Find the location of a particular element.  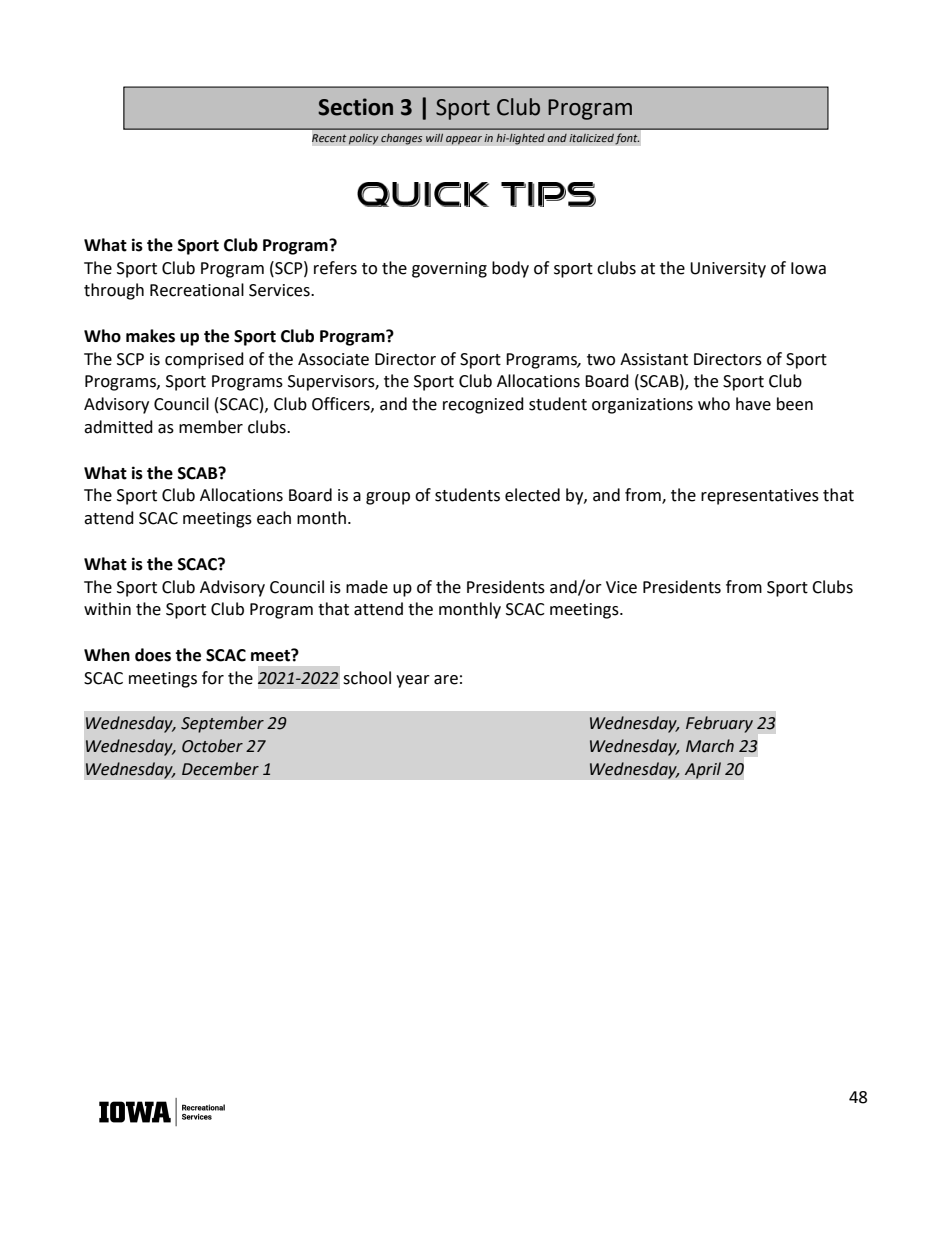

made is located at coordinates (367, 587).
